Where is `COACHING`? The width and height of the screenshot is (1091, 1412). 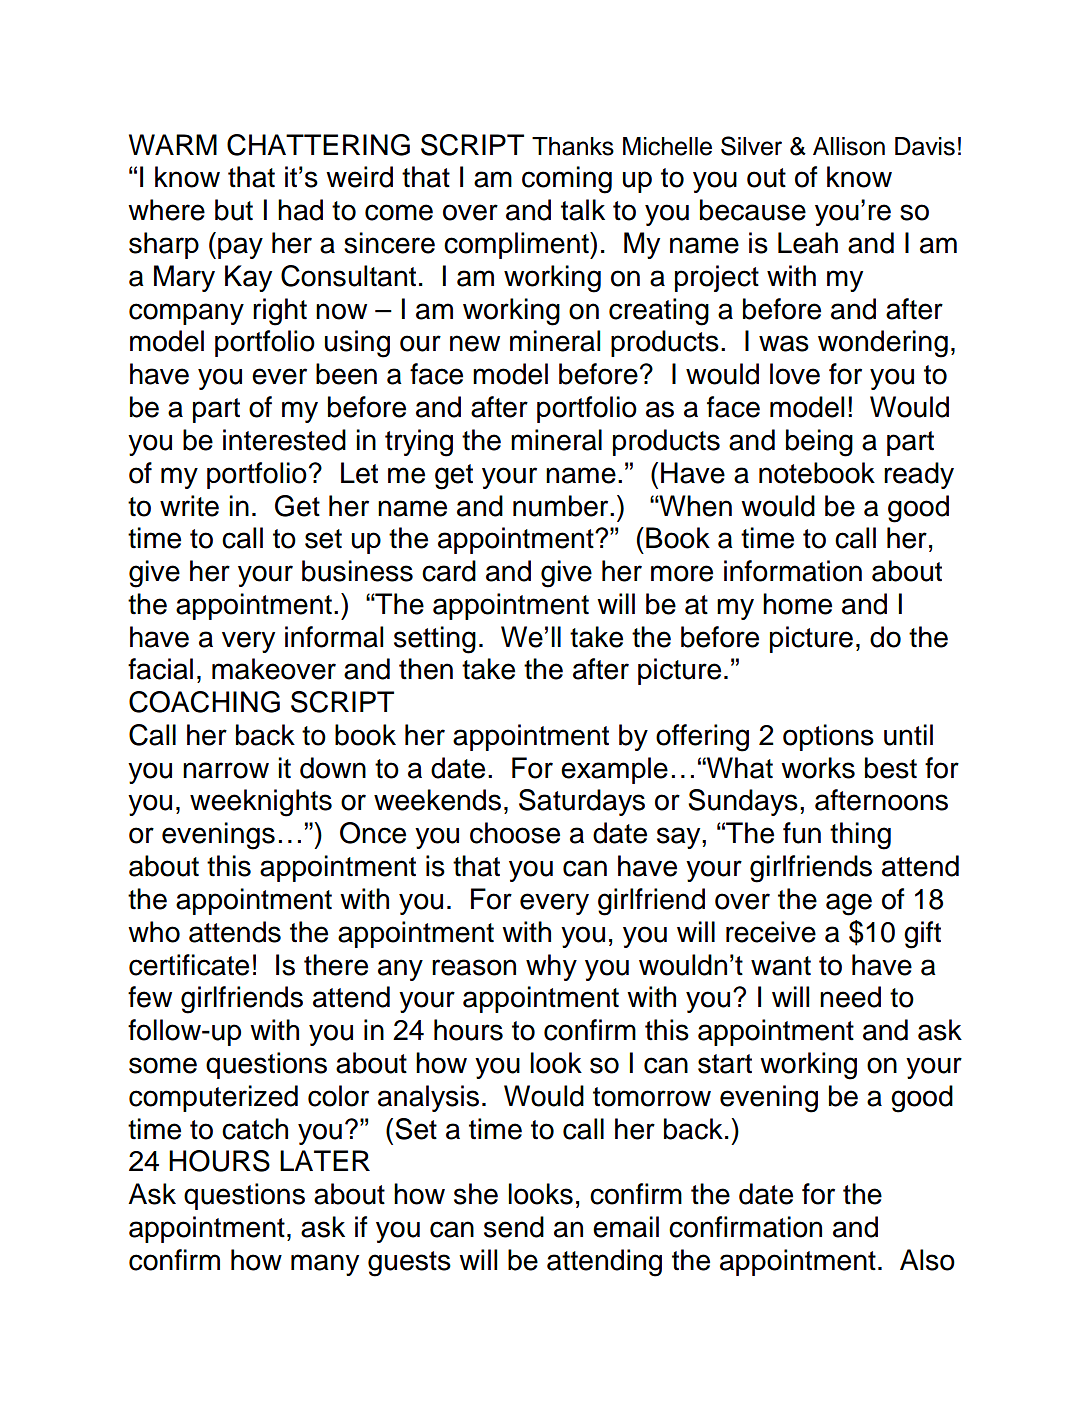 COACHING is located at coordinates (204, 702).
